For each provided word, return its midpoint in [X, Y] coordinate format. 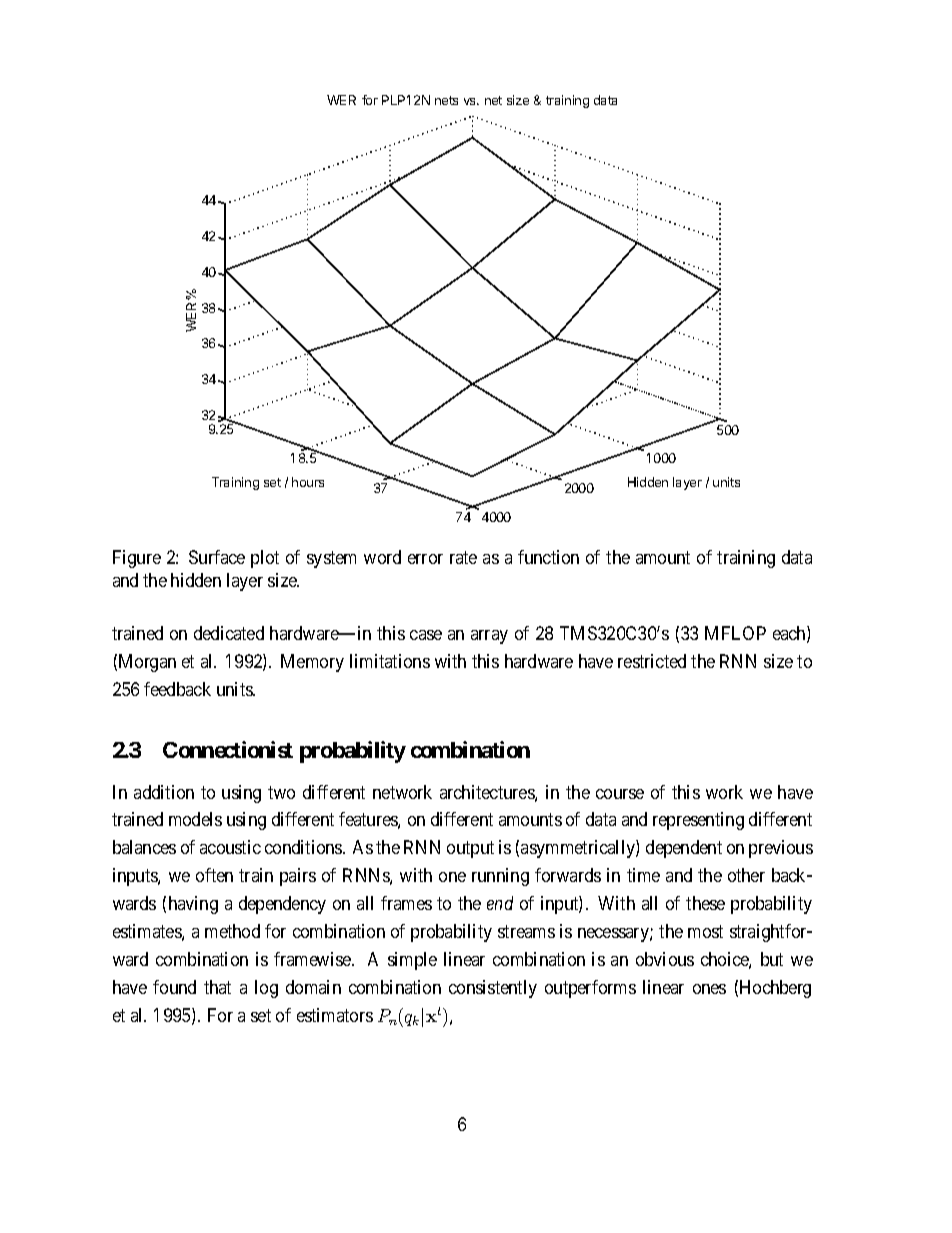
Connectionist [228, 749]
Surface [217, 557]
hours [308, 482]
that [217, 987]
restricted [652, 661]
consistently [493, 989]
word [382, 557]
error [425, 559]
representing [698, 821]
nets [446, 100]
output [470, 849]
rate [463, 557]
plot [265, 559]
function [548, 557]
